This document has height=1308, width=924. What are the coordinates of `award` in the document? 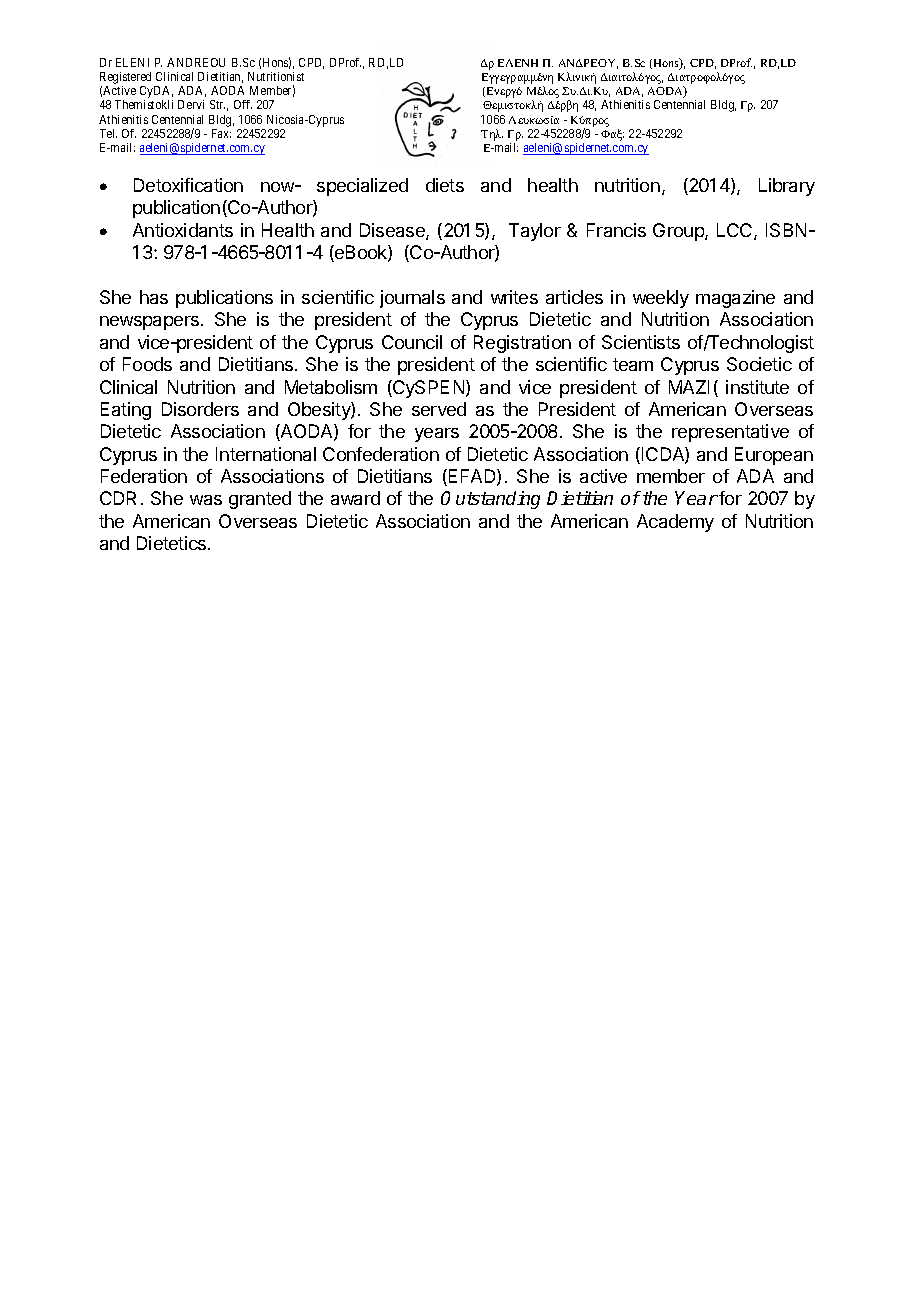 It's located at (355, 498).
